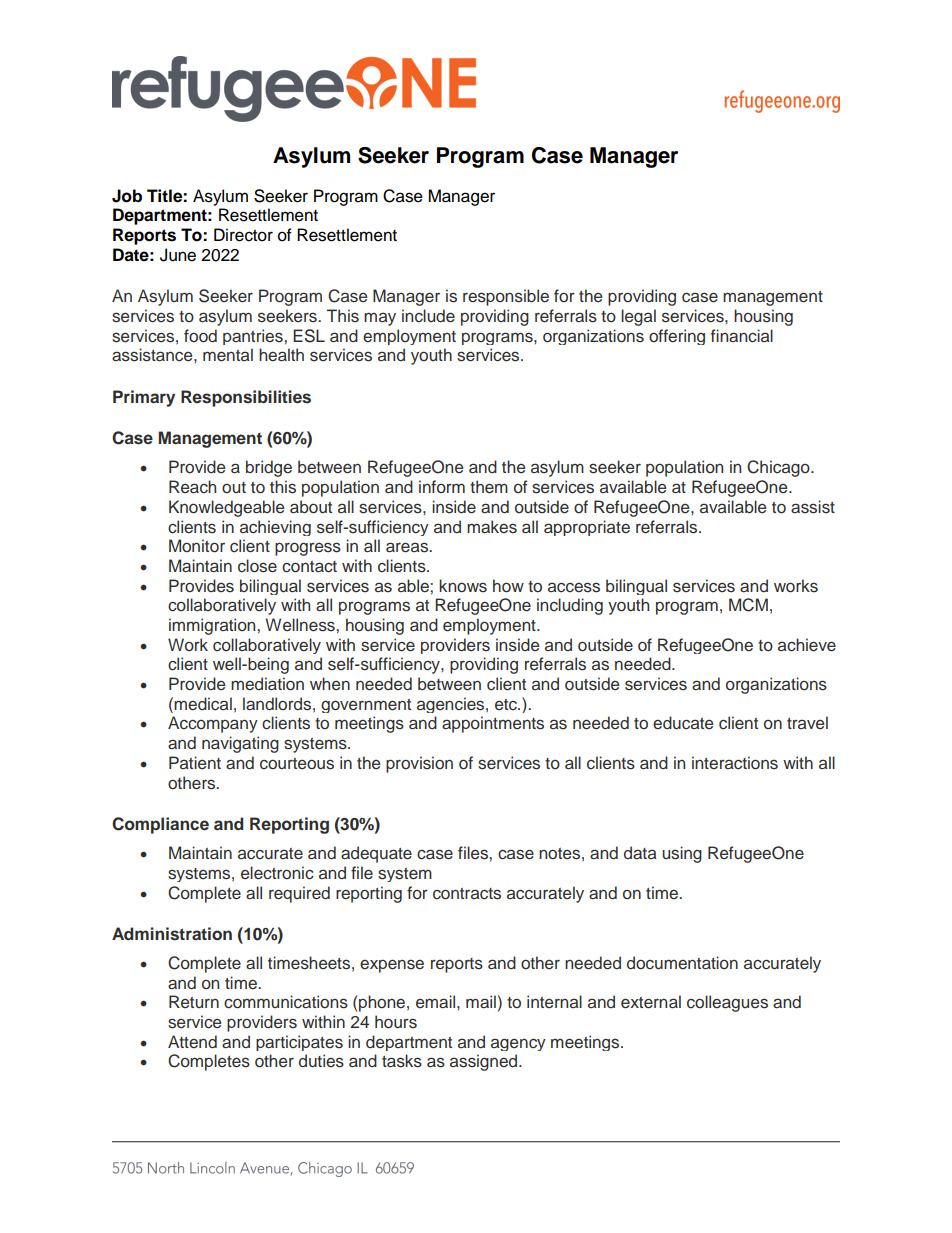 This screenshot has height=1233, width=952. What do you see at coordinates (463, 586) in the screenshot?
I see `knows` at bounding box center [463, 586].
